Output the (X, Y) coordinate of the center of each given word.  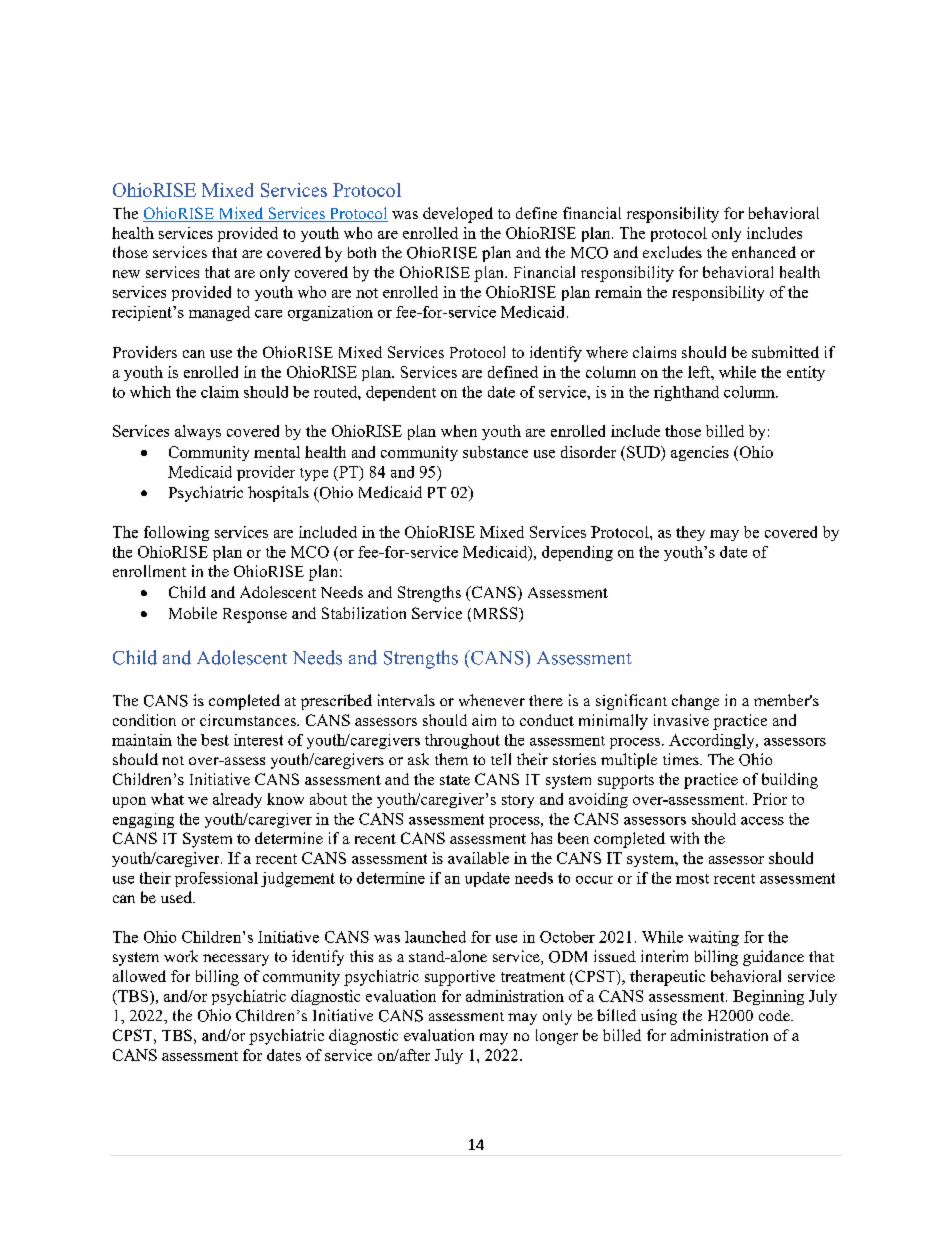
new (126, 274)
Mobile (193, 613)
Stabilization (364, 613)
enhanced (764, 252)
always (198, 432)
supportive (460, 978)
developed (458, 215)
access (762, 821)
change (695, 702)
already (237, 800)
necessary (236, 960)
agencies (700, 453)
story (518, 801)
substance (495, 452)
